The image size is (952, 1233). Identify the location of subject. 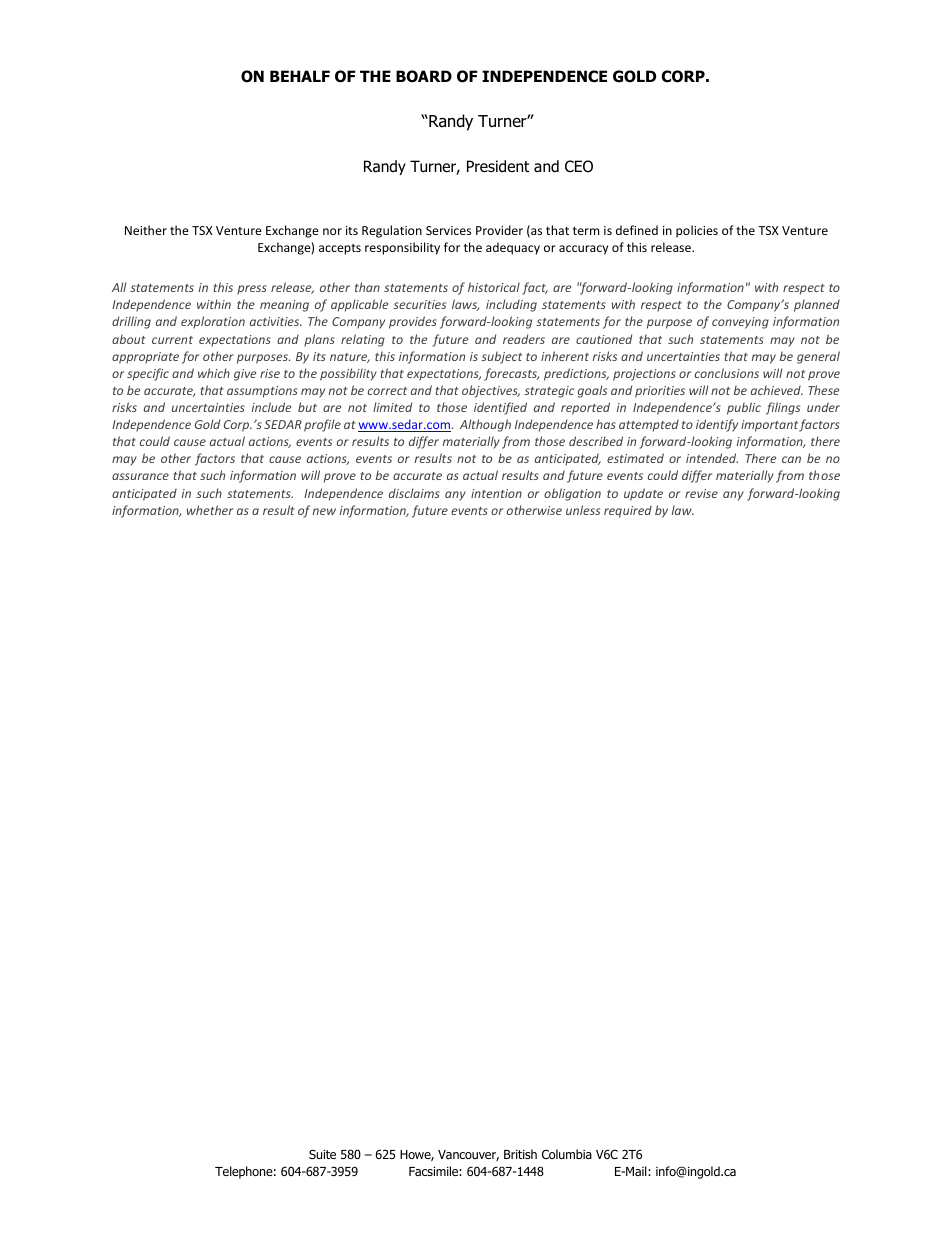
(501, 357).
